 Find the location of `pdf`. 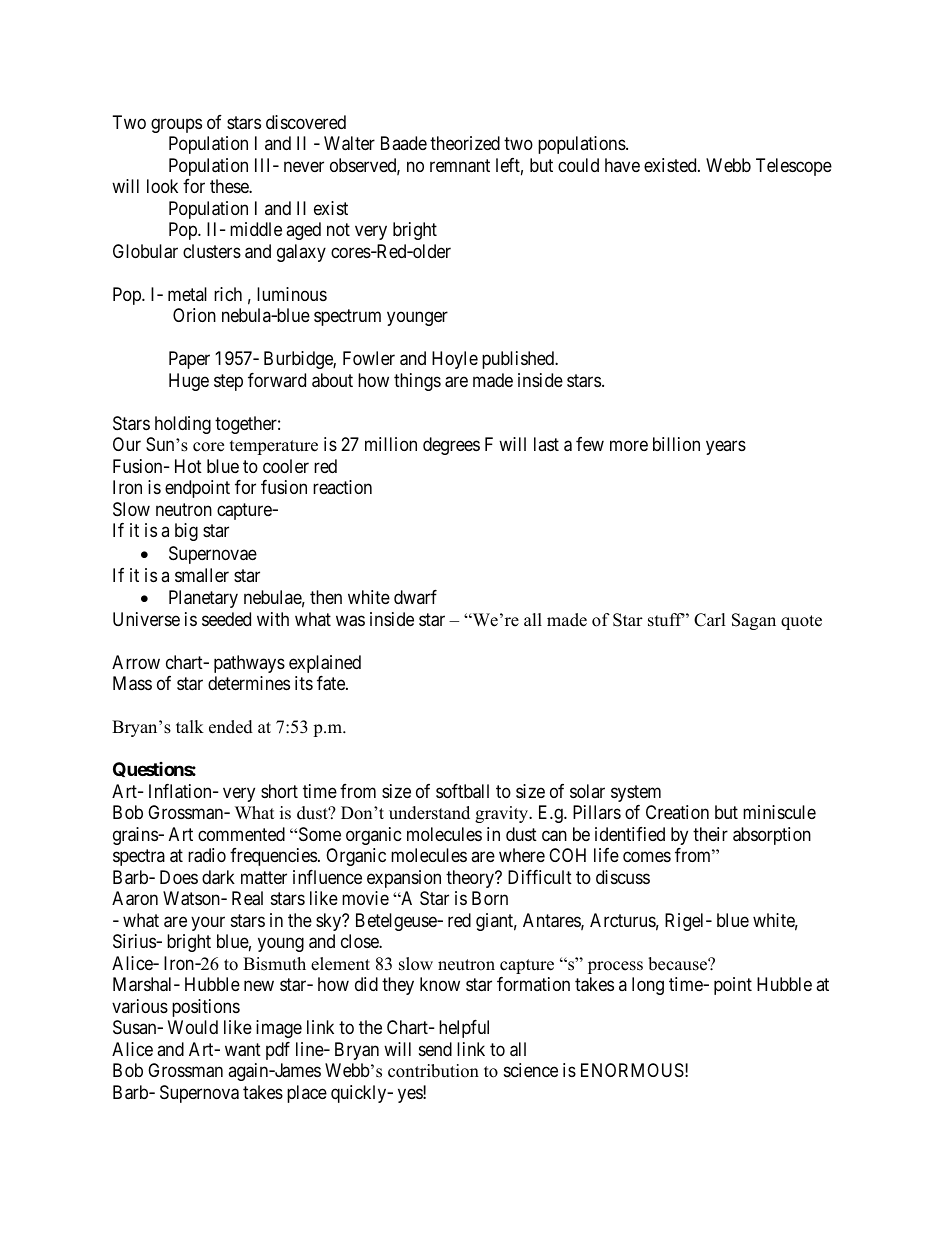

pdf is located at coordinates (278, 1051).
